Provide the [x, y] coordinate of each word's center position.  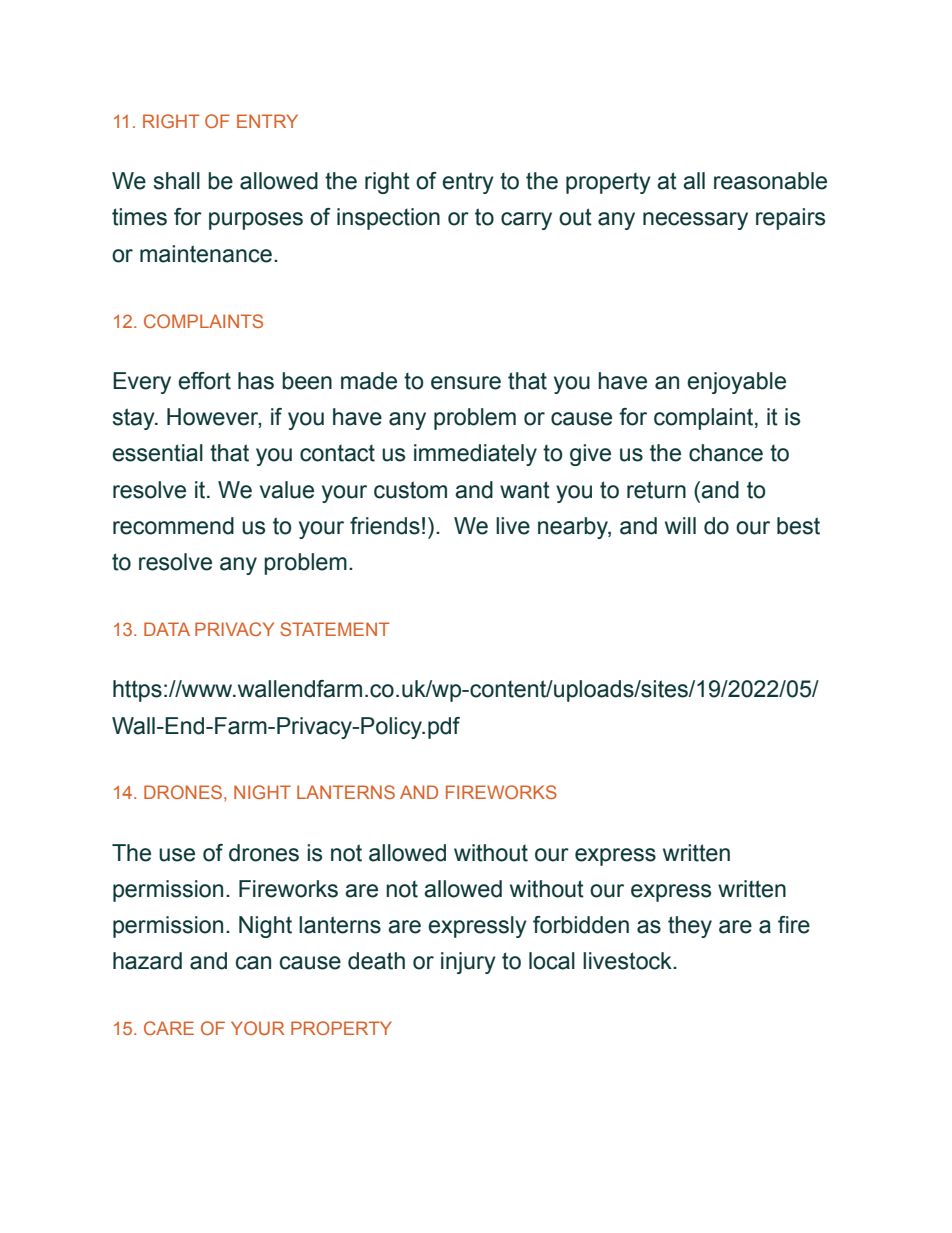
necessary [695, 221]
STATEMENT [335, 629]
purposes [256, 221]
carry [526, 221]
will [680, 525]
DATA [167, 629]
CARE [169, 1028]
